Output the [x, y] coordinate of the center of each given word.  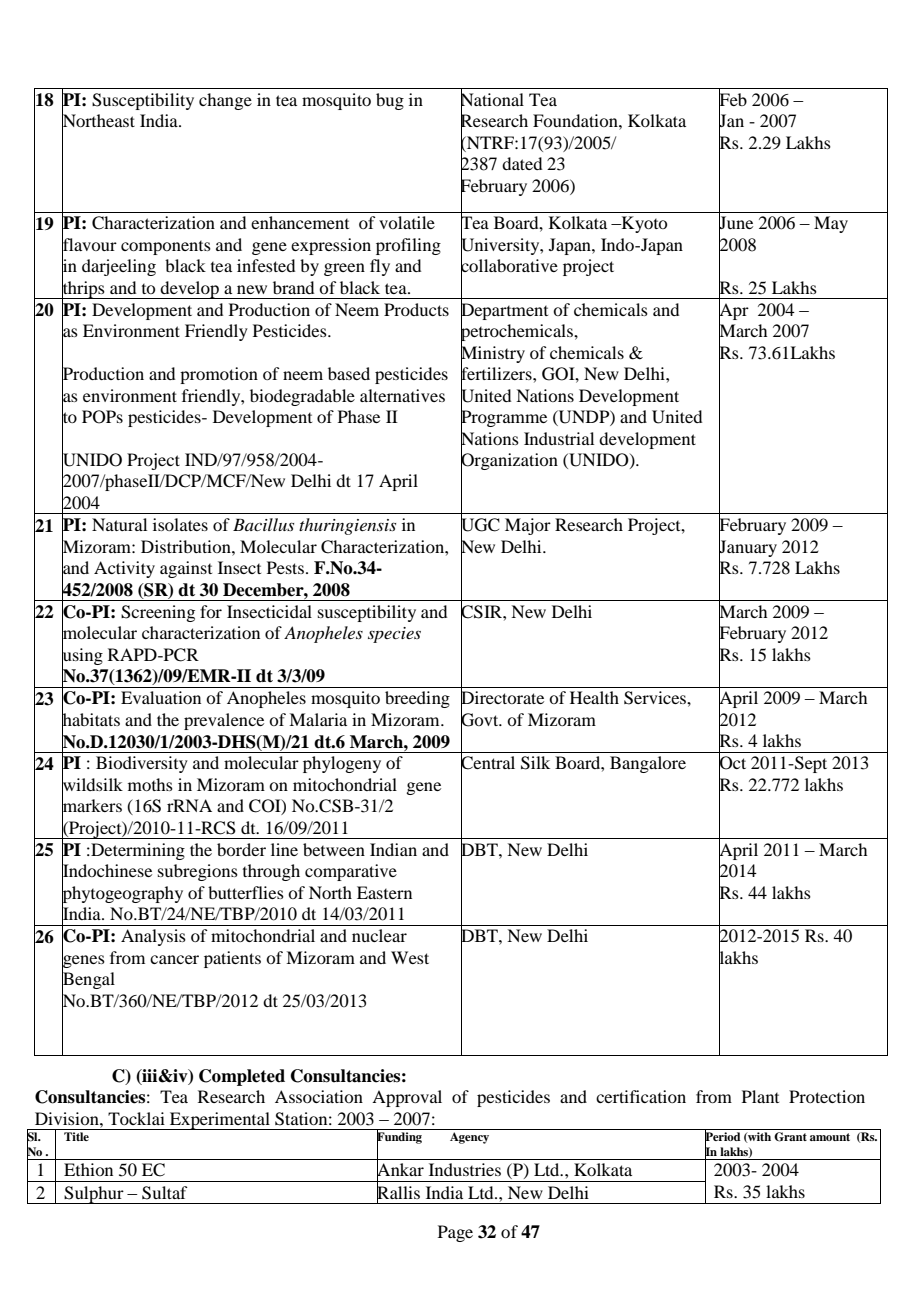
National [492, 100]
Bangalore [648, 764]
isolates [180, 524]
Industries [465, 1169]
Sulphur [94, 1195]
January [748, 548]
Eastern [384, 892]
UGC [480, 525]
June [736, 223]
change [225, 101]
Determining [137, 851]
